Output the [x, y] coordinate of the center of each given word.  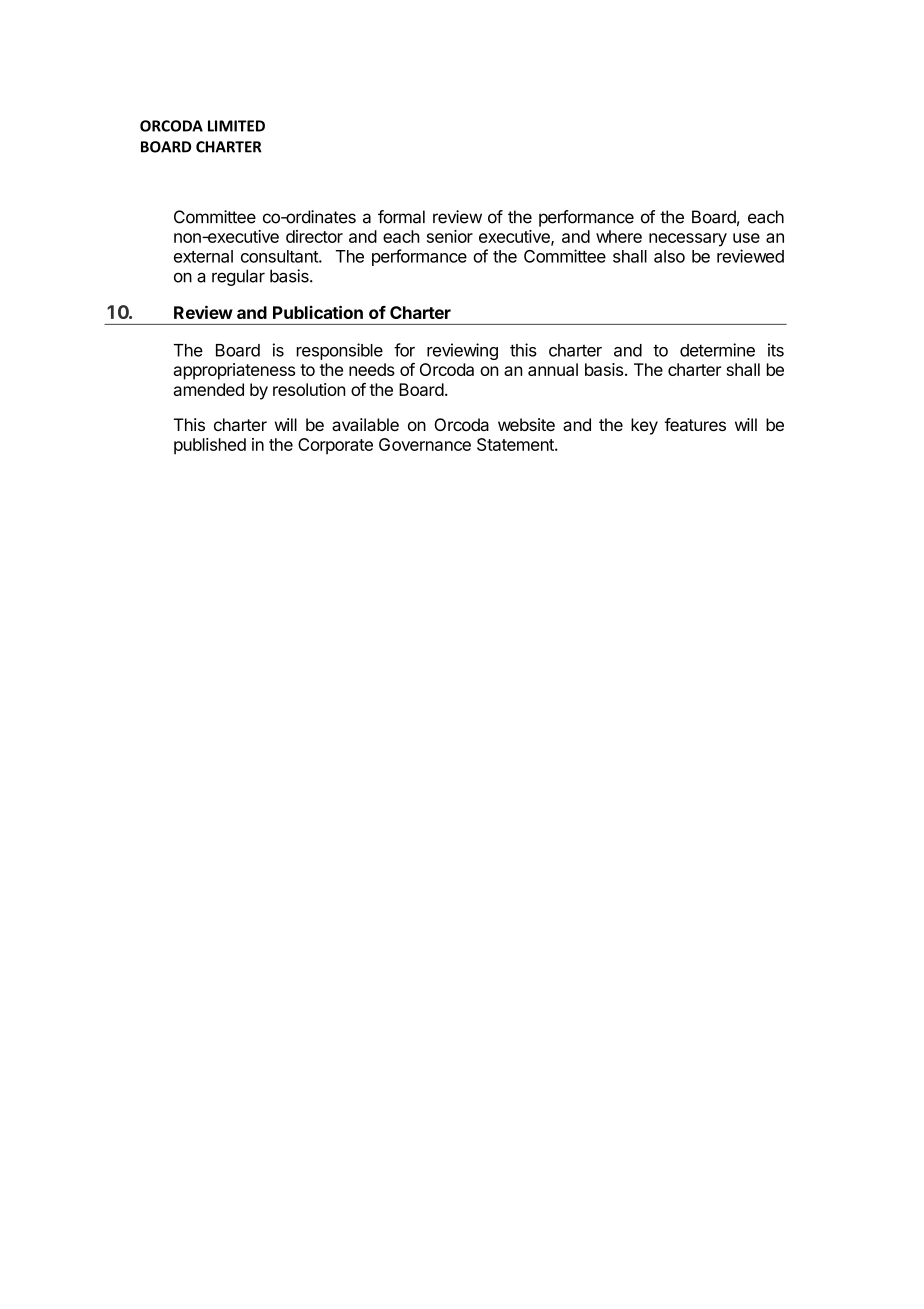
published [210, 446]
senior [450, 236]
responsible [340, 351]
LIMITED [236, 126]
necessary [688, 240]
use [746, 238]
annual [553, 369]
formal [401, 217]
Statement [516, 444]
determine [717, 350]
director [314, 236]
